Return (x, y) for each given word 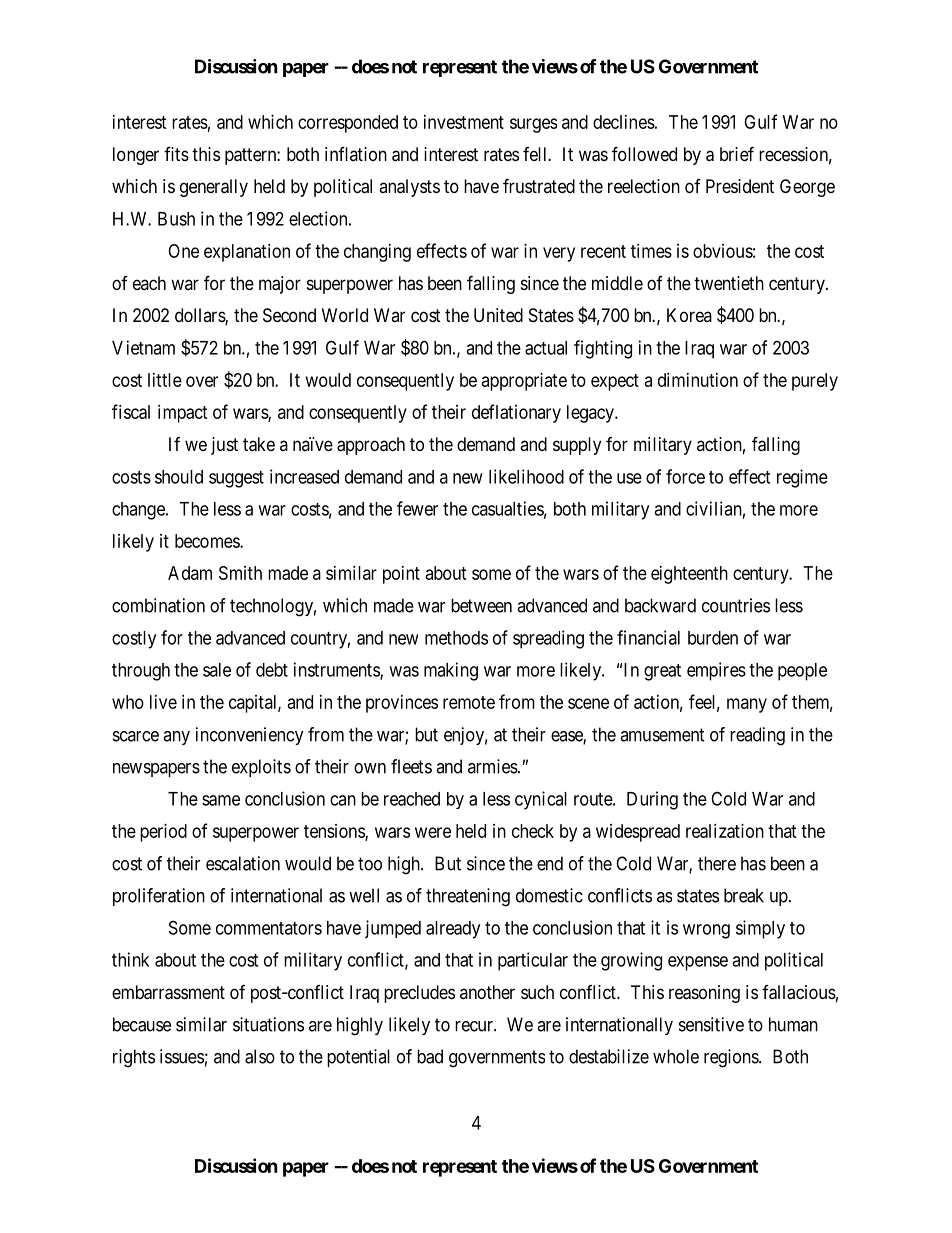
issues (182, 1056)
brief (737, 153)
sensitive (711, 1024)
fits (176, 154)
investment (464, 122)
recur (475, 1026)
